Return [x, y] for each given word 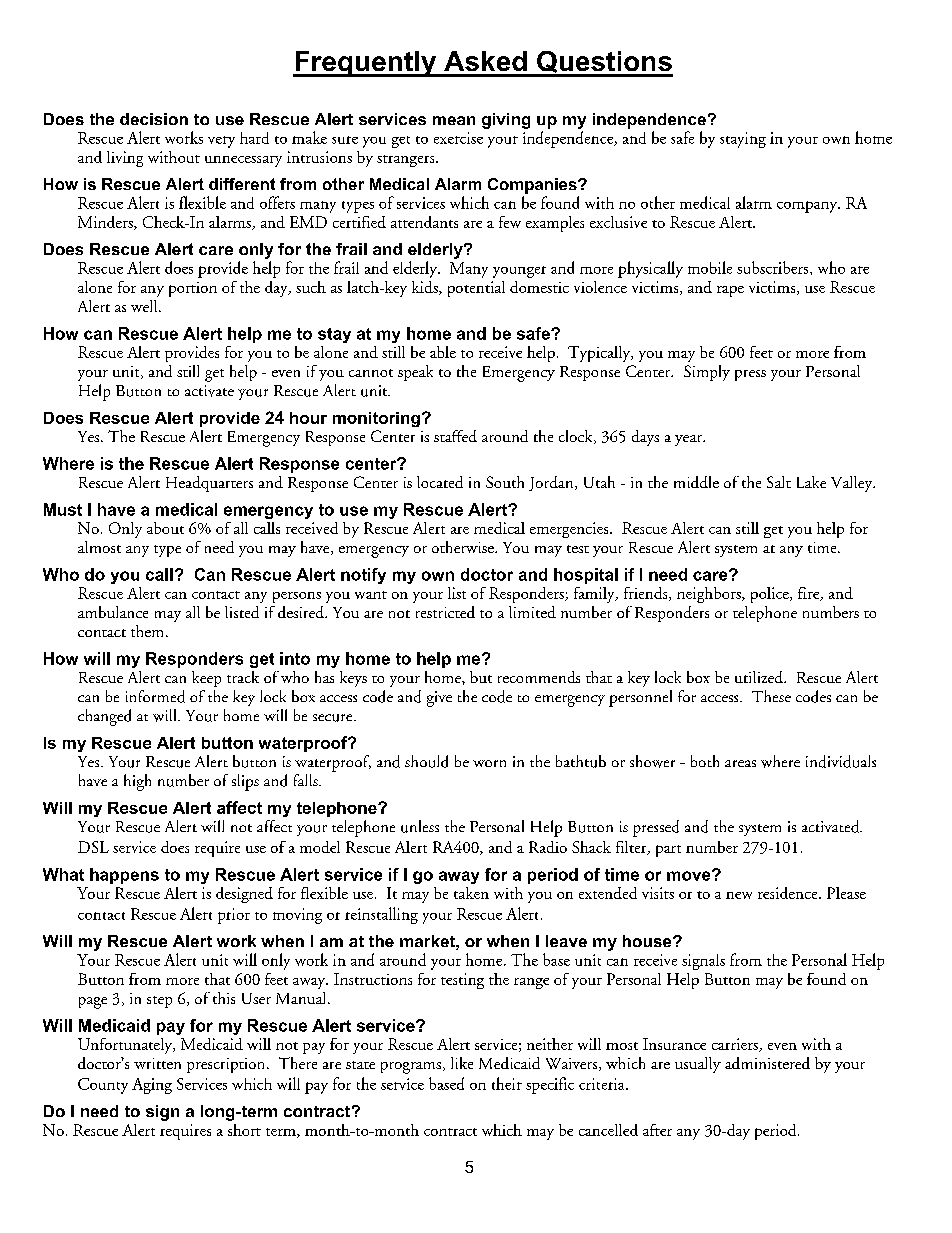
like [462, 1063]
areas [740, 763]
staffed [455, 436]
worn [489, 763]
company [808, 207]
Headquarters [209, 484]
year [689, 440]
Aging [152, 1086]
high [137, 782]
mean [454, 120]
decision [154, 119]
